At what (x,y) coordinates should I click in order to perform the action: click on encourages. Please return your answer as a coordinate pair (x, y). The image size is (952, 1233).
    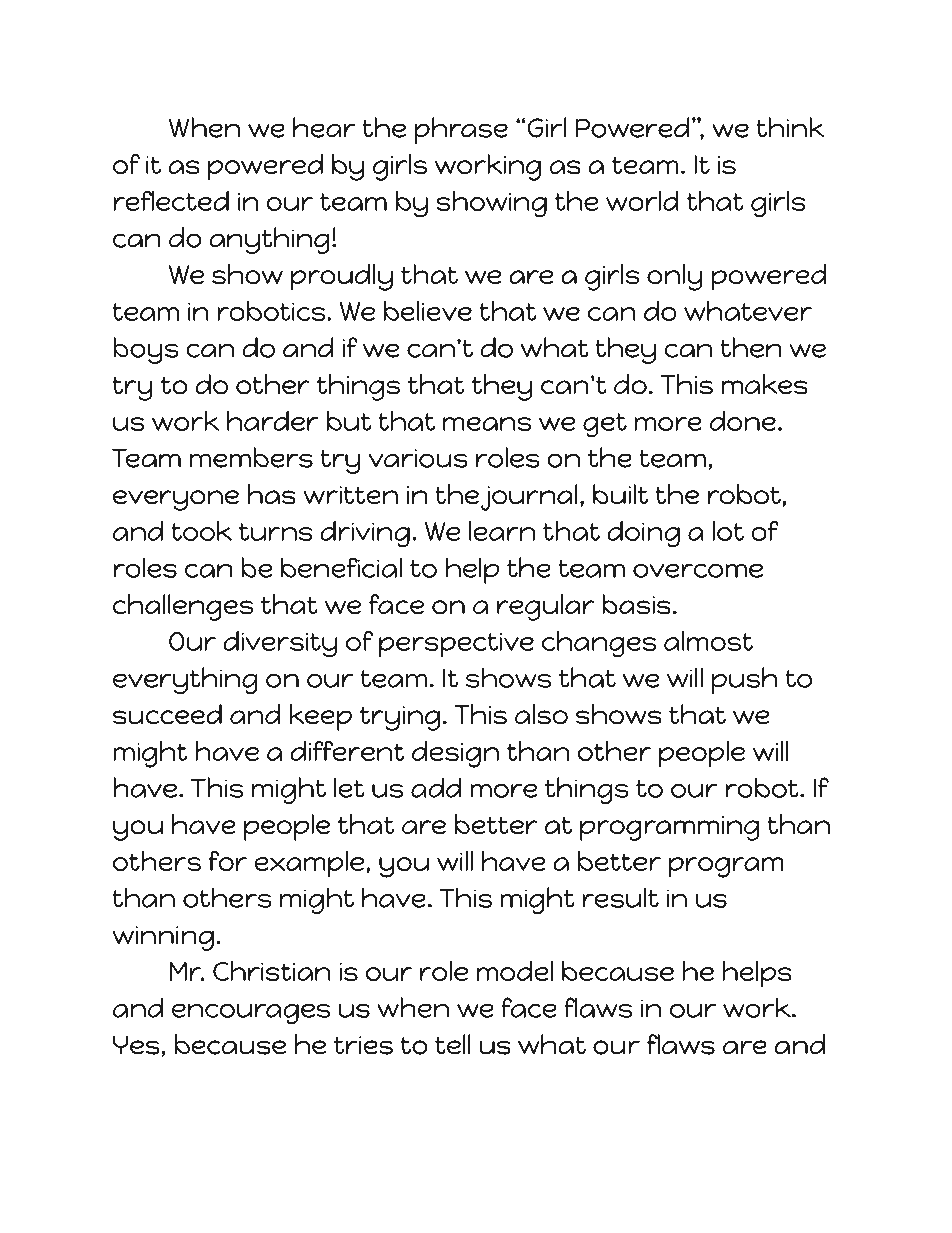
    Looking at the image, I should click on (251, 1013).
